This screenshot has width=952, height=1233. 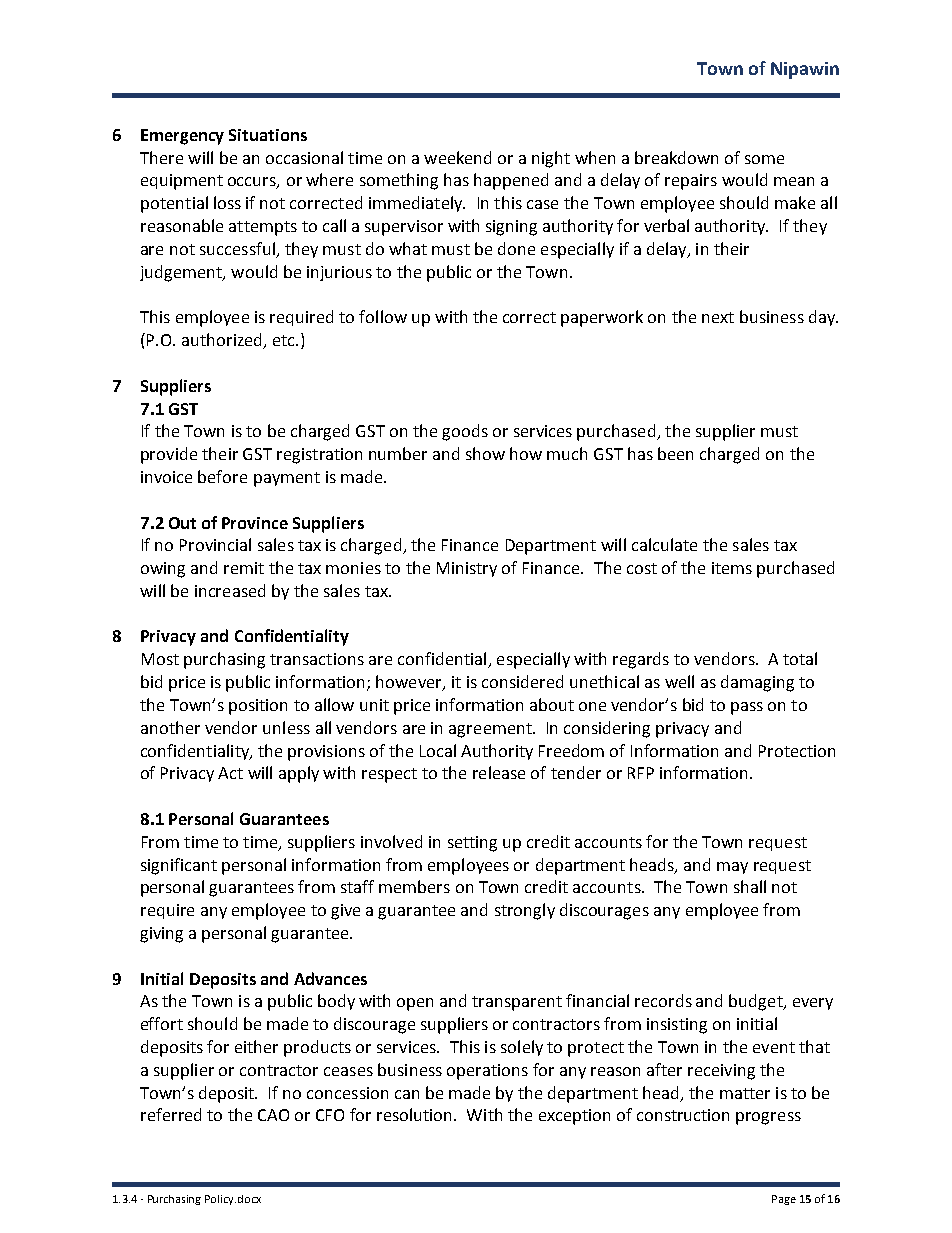 I want to click on Page, so click(x=784, y=1200).
